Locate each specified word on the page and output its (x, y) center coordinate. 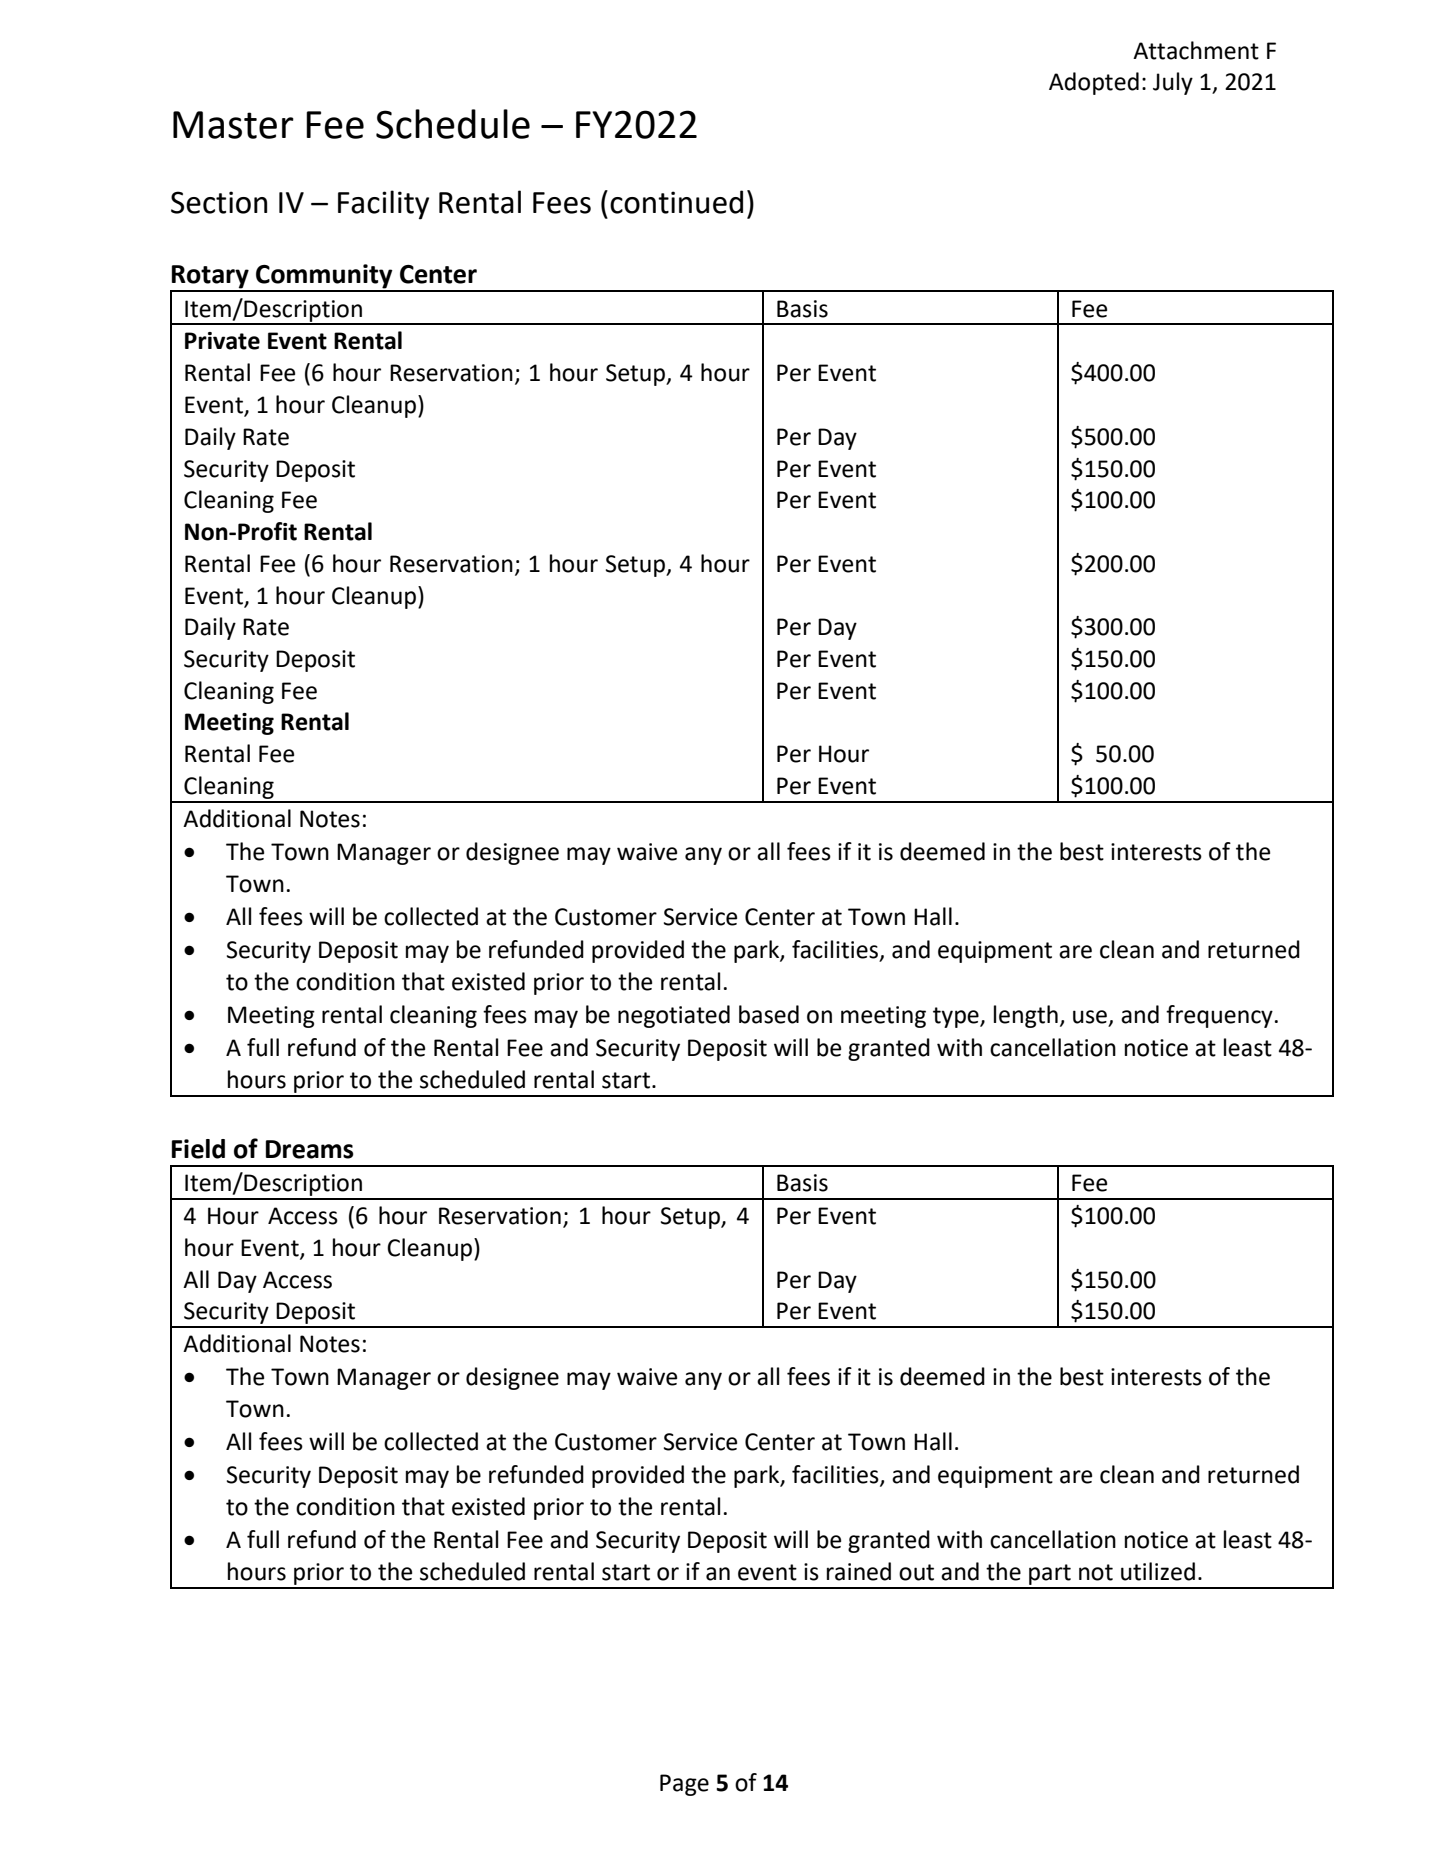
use (1090, 1017)
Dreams (310, 1149)
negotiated (674, 1016)
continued (676, 202)
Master (233, 125)
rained (859, 1571)
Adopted (1094, 83)
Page (684, 1785)
